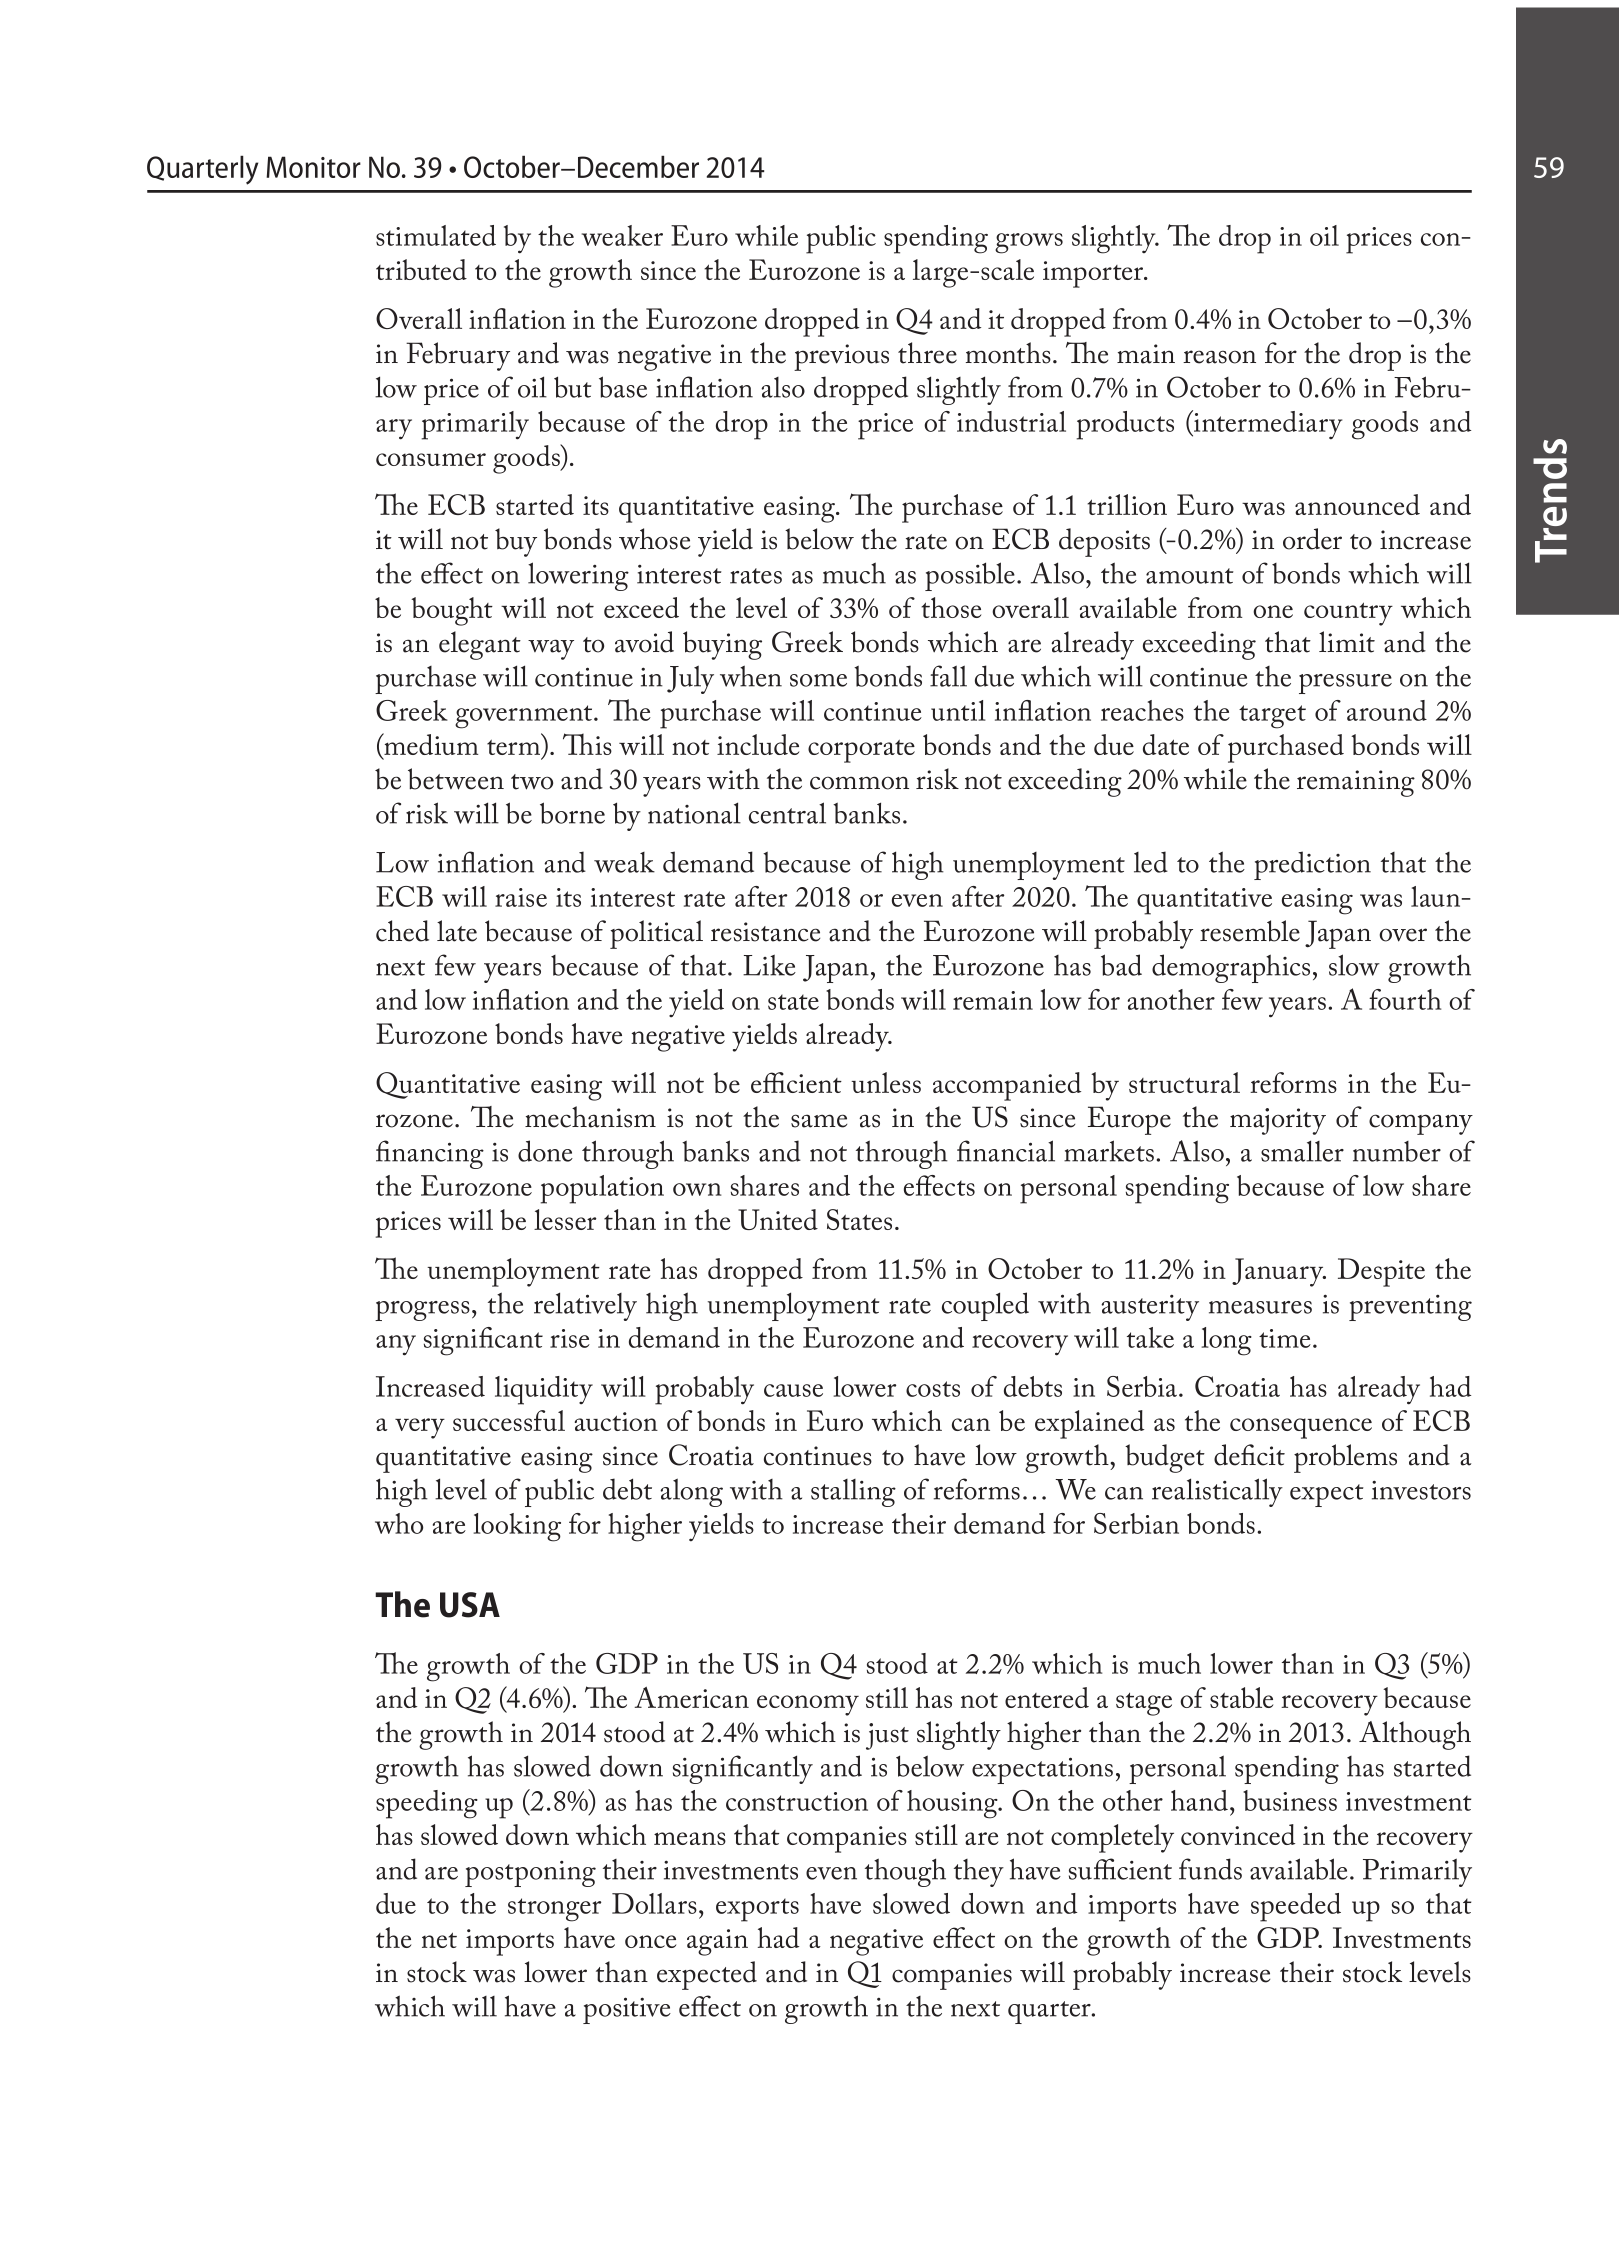  Describe the element at coordinates (1285, 1338) in the document. I see `time` at that location.
